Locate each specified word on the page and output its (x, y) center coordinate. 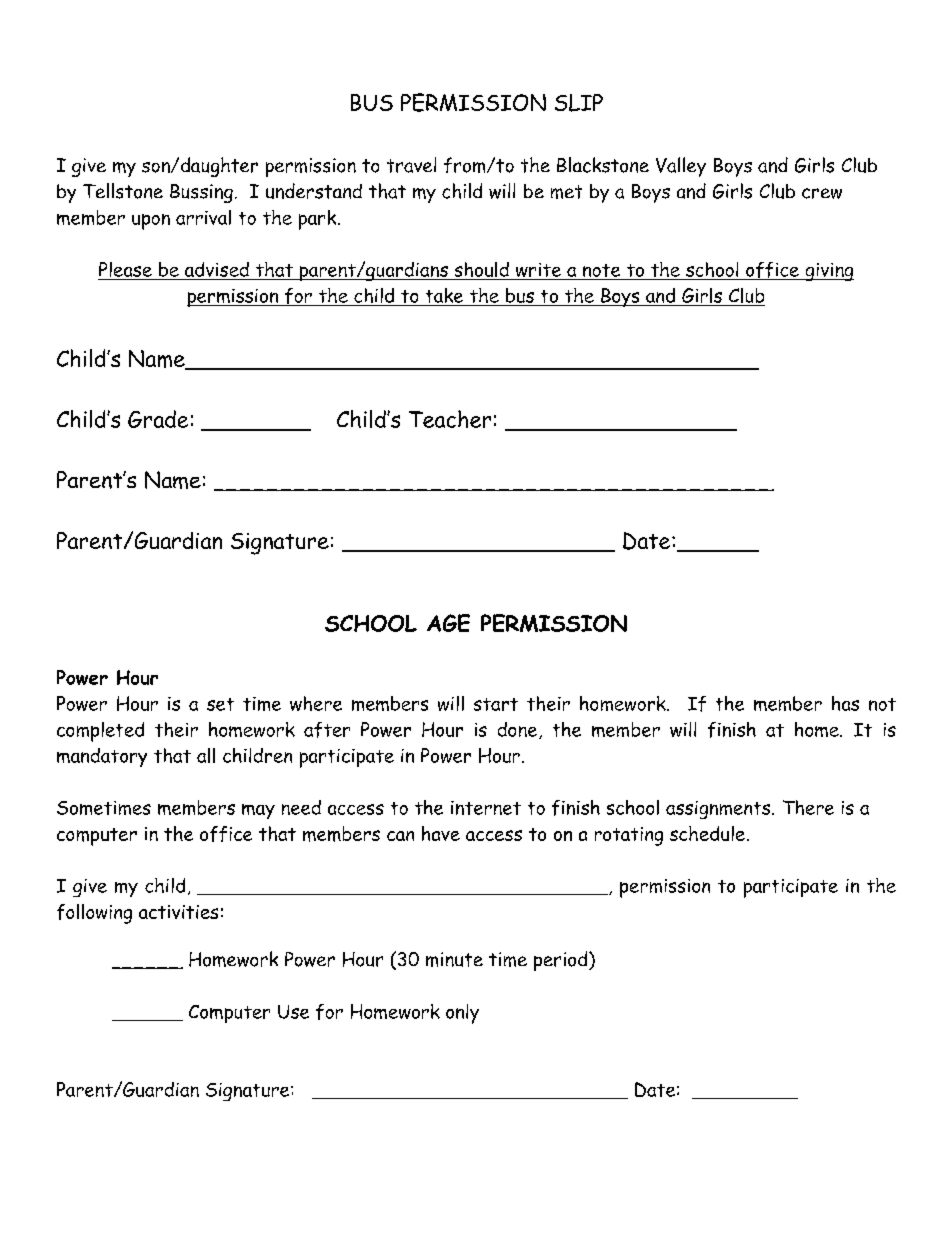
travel (411, 165)
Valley (681, 167)
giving (828, 272)
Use (293, 1012)
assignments (719, 810)
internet (486, 808)
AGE (448, 623)
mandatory (102, 757)
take (444, 295)
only (462, 1014)
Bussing (201, 193)
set (220, 704)
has (845, 703)
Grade (158, 419)
